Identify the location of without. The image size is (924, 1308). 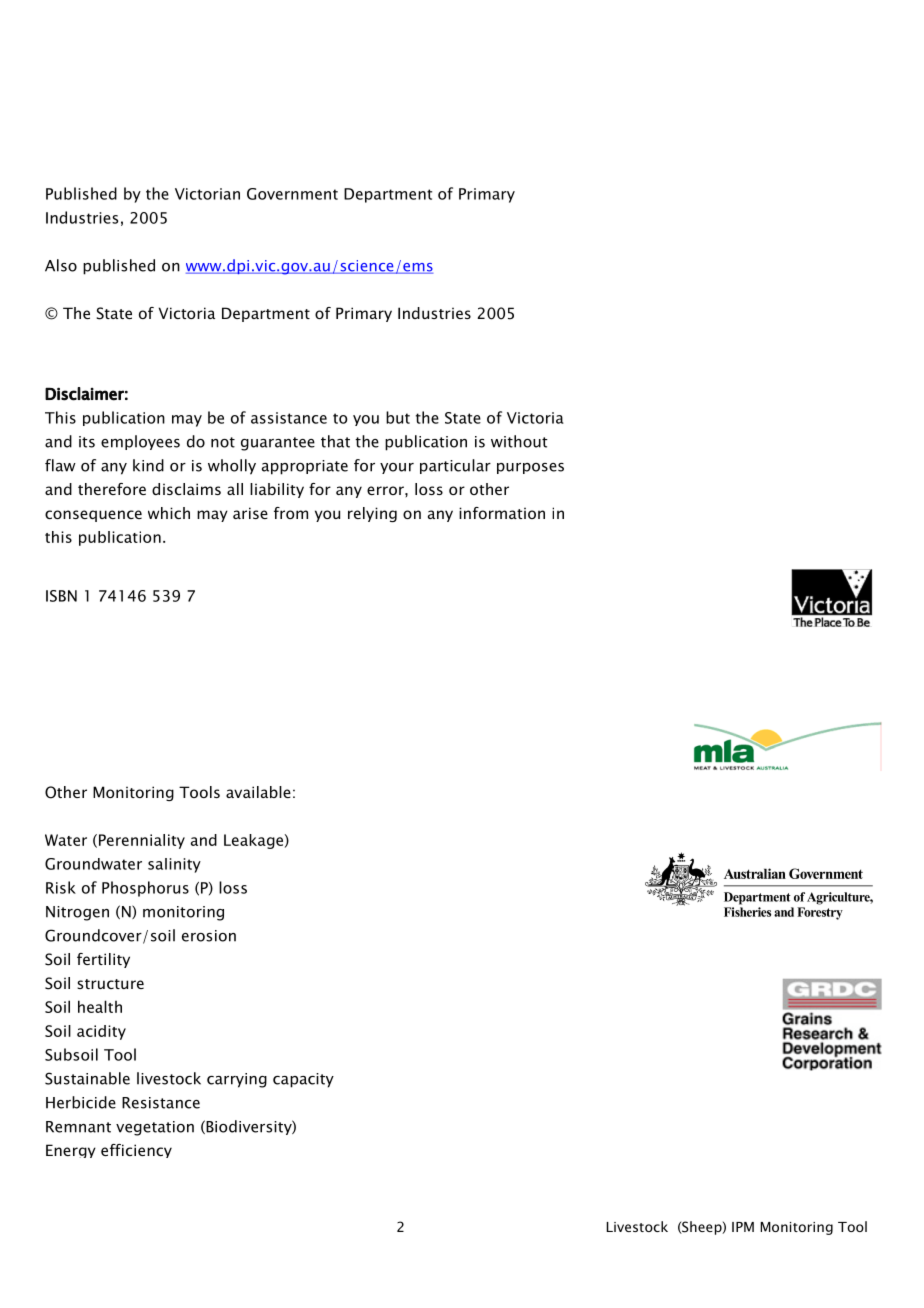
(519, 441).
